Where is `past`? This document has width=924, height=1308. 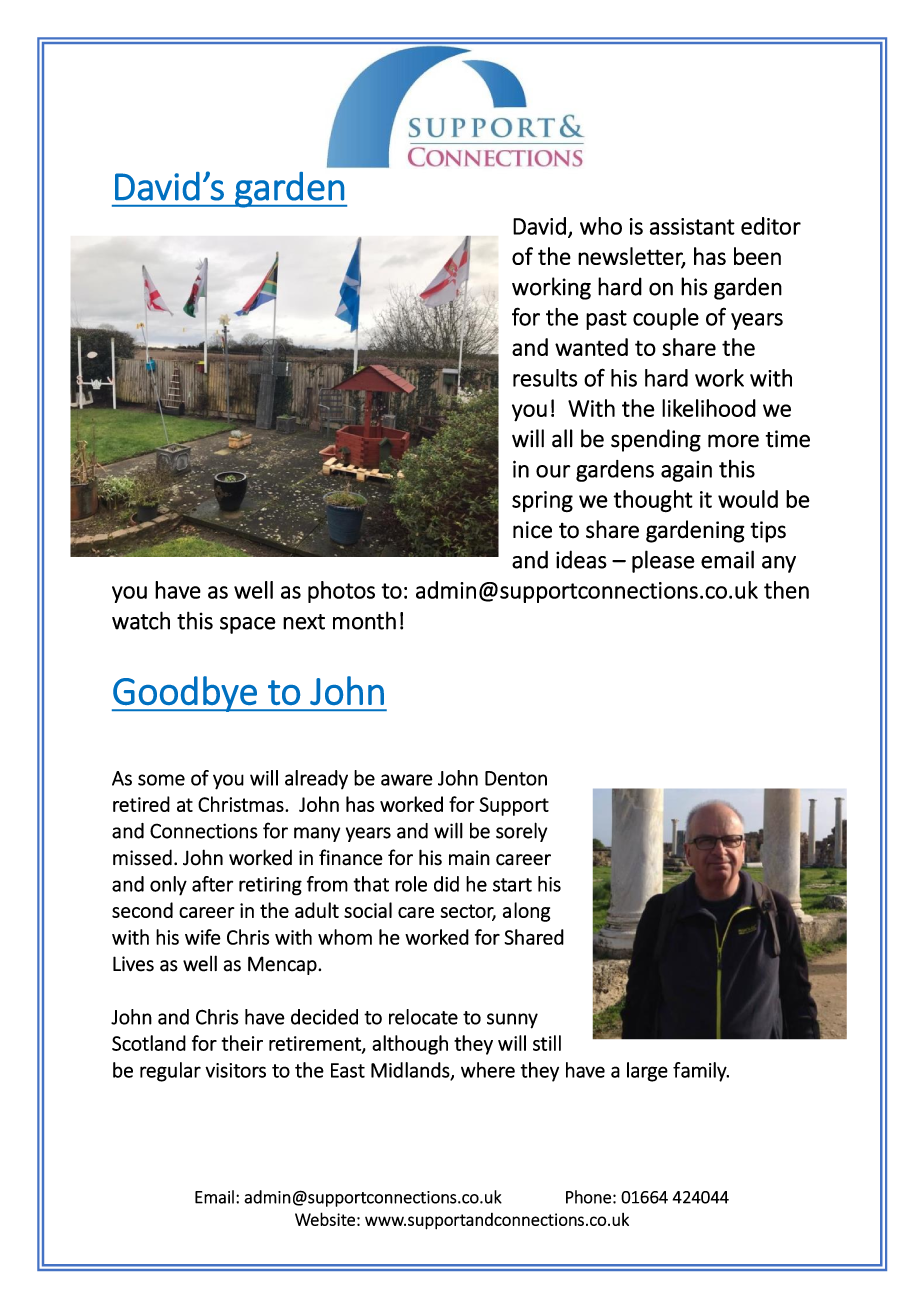 past is located at coordinates (606, 320).
